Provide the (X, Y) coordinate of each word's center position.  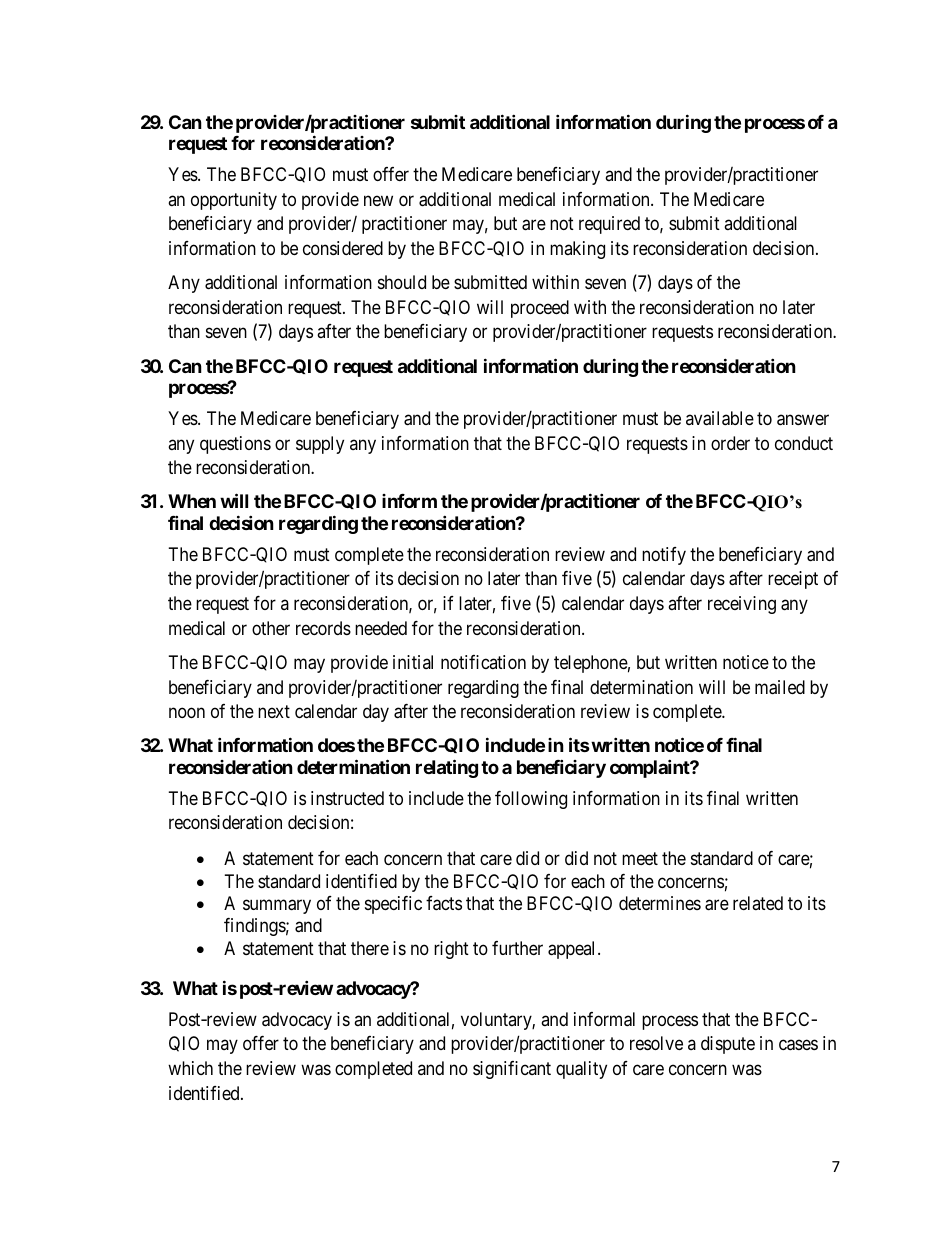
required (609, 225)
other (271, 628)
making (577, 250)
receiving (742, 605)
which (190, 1068)
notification (483, 662)
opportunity (234, 201)
